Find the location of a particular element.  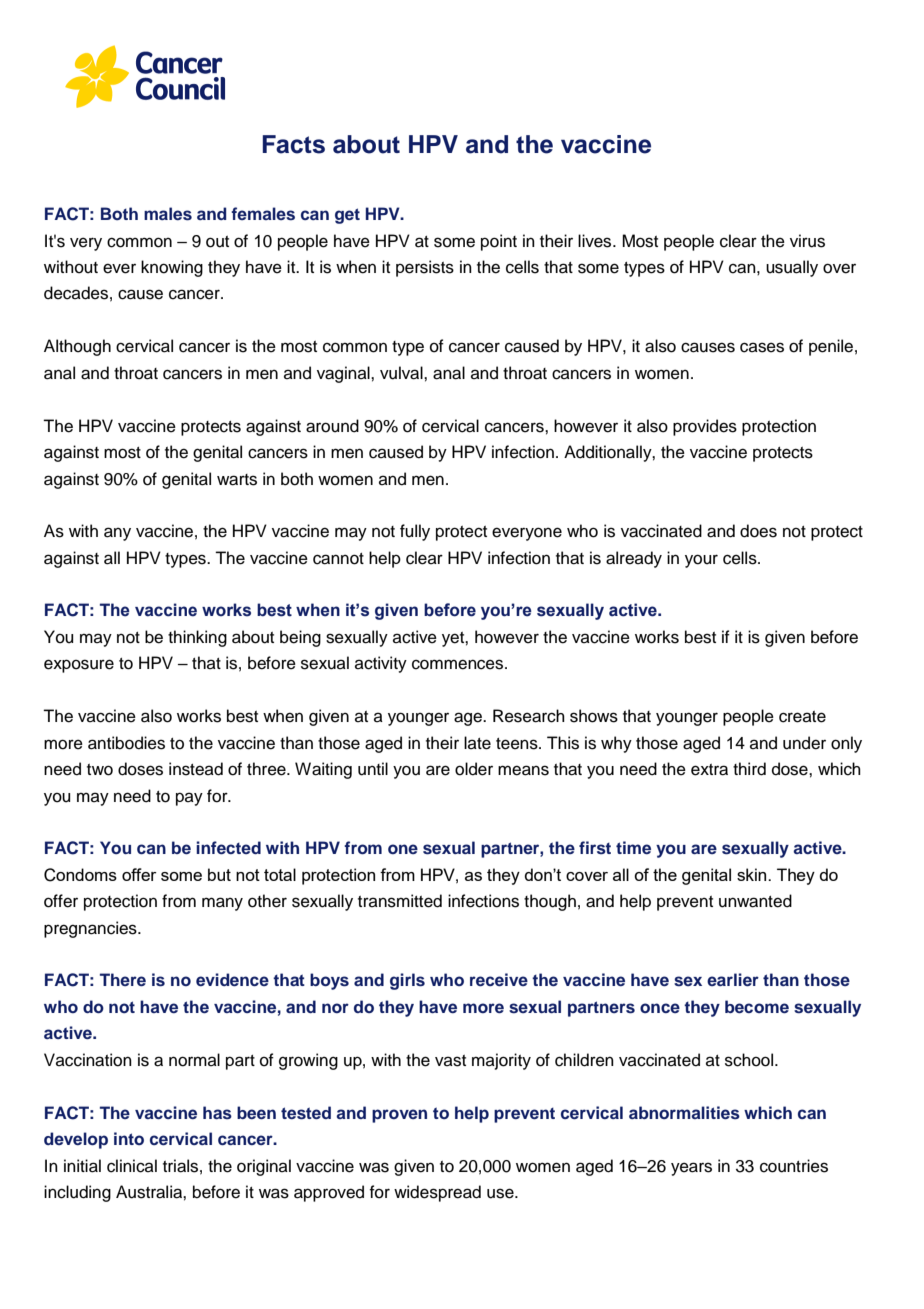

warts is located at coordinates (237, 480).
